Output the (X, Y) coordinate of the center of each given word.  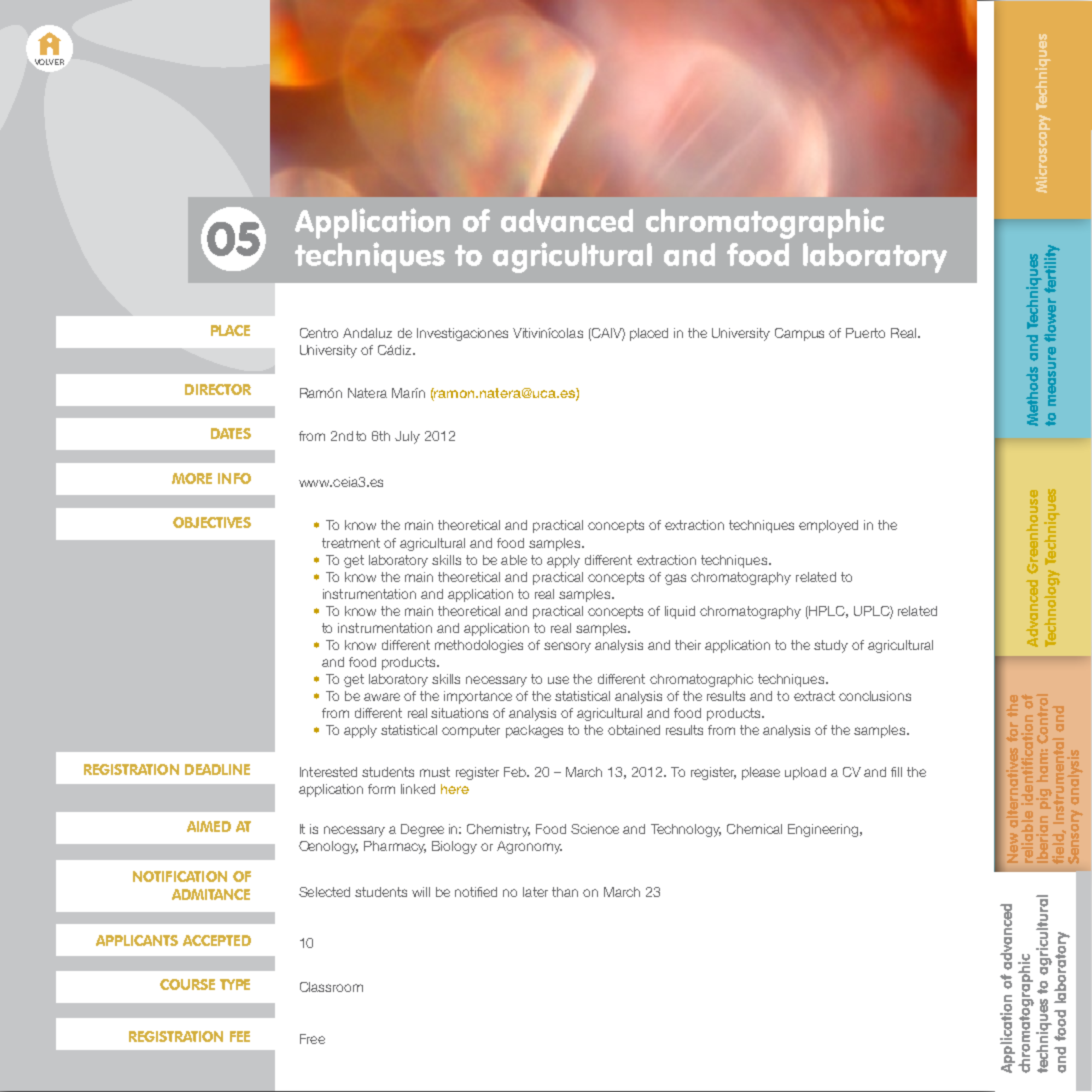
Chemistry (498, 830)
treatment (351, 543)
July (407, 437)
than (565, 892)
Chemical (754, 829)
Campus (799, 334)
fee (240, 1036)
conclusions (875, 696)
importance (478, 697)
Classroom (331, 987)
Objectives (212, 522)
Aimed (209, 826)
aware (382, 697)
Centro (319, 333)
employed (828, 526)
